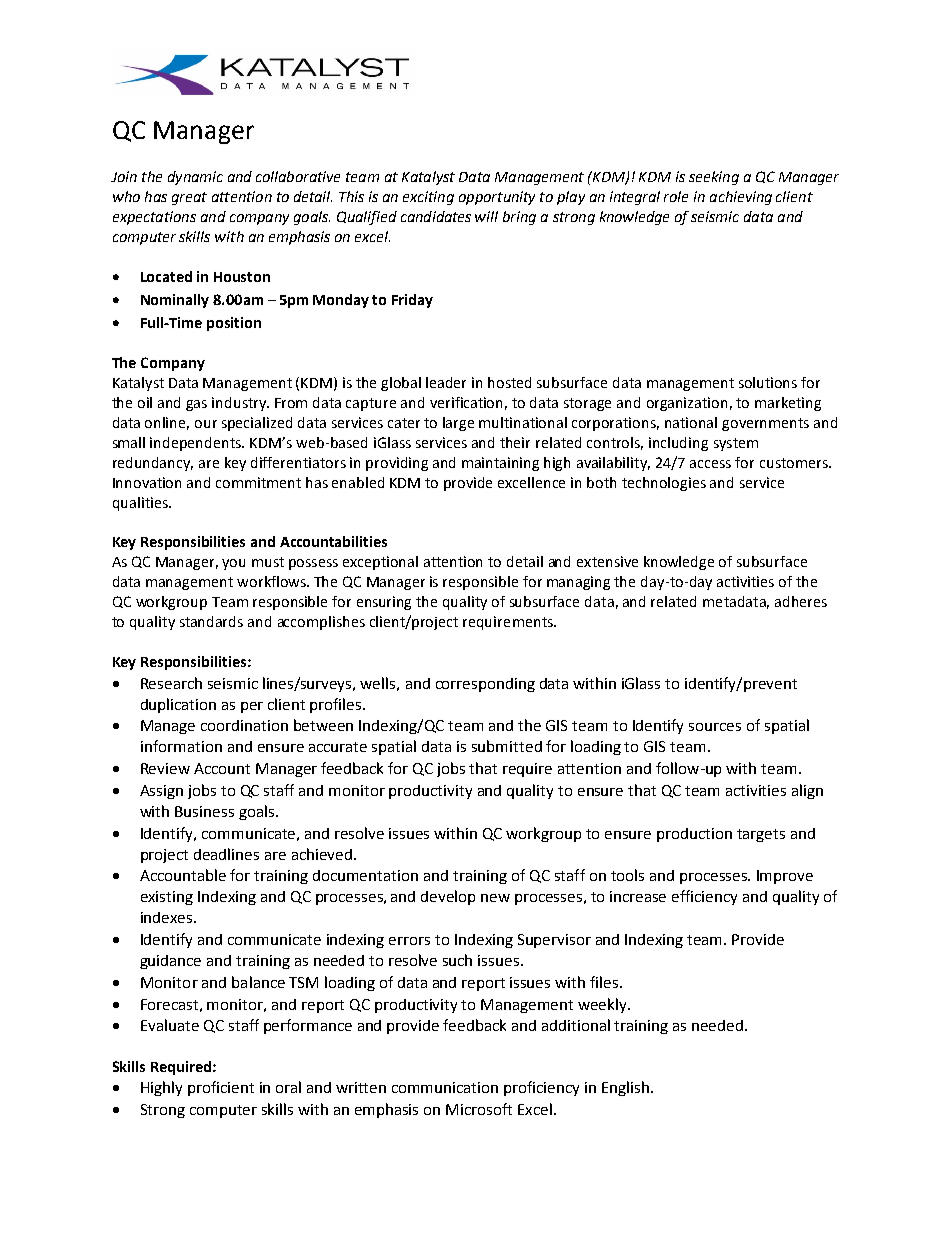 The image size is (952, 1233). Describe the element at coordinates (221, 1088) in the image. I see `proficient` at that location.
